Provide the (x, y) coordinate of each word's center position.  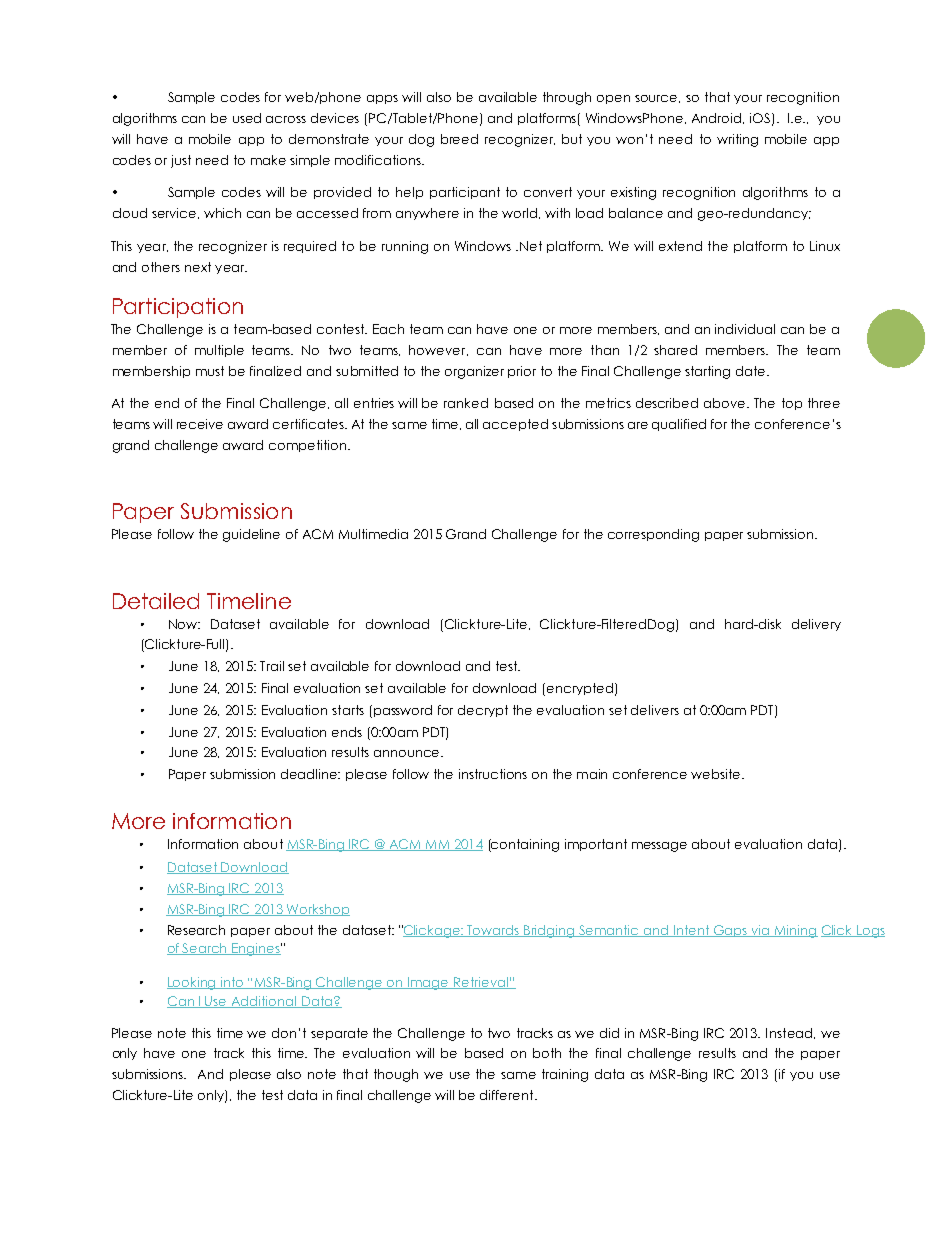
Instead (790, 1033)
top (792, 404)
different (508, 1095)
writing (737, 140)
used (247, 118)
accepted (515, 425)
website (717, 774)
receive (200, 424)
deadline (310, 774)
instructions (493, 774)
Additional (264, 1002)
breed (459, 139)
